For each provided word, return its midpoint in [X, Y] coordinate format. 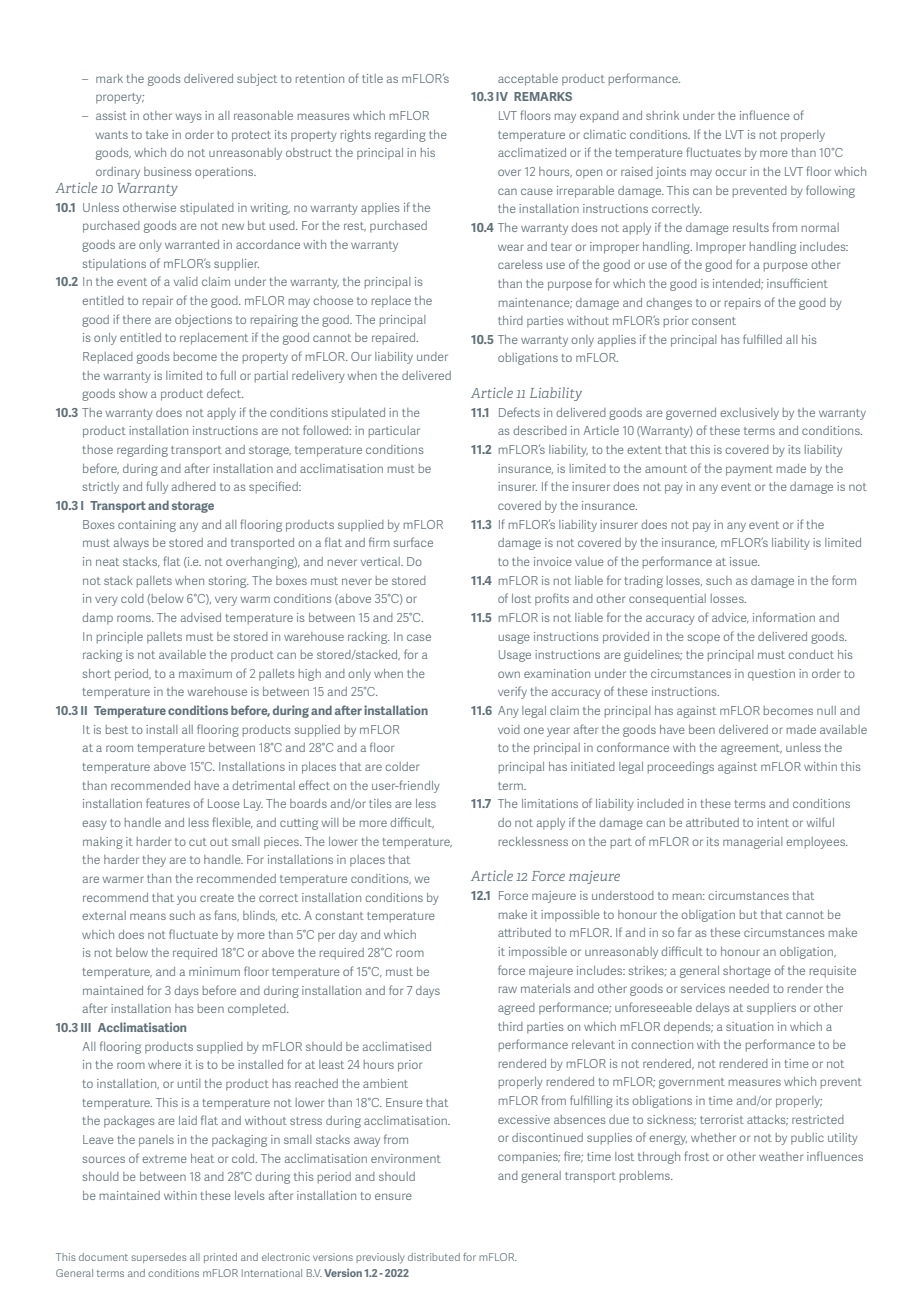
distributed [434, 1257]
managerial [753, 843]
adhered [194, 486]
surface [413, 542]
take [157, 134]
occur [730, 172]
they [154, 861]
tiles [380, 803]
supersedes [159, 1258]
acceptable [528, 80]
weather [781, 1156]
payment [749, 470]
